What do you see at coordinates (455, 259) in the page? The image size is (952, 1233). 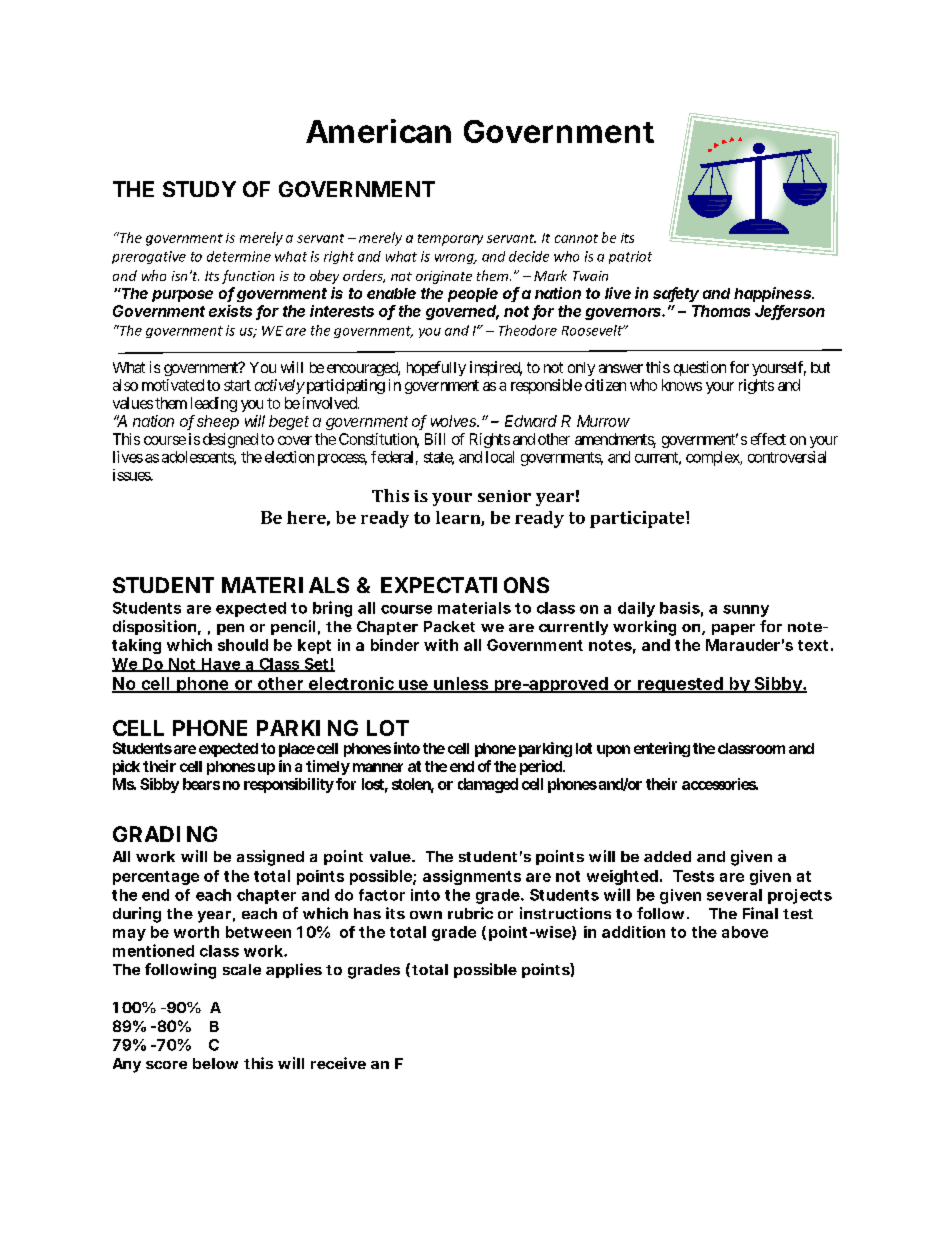 I see `wrong` at bounding box center [455, 259].
